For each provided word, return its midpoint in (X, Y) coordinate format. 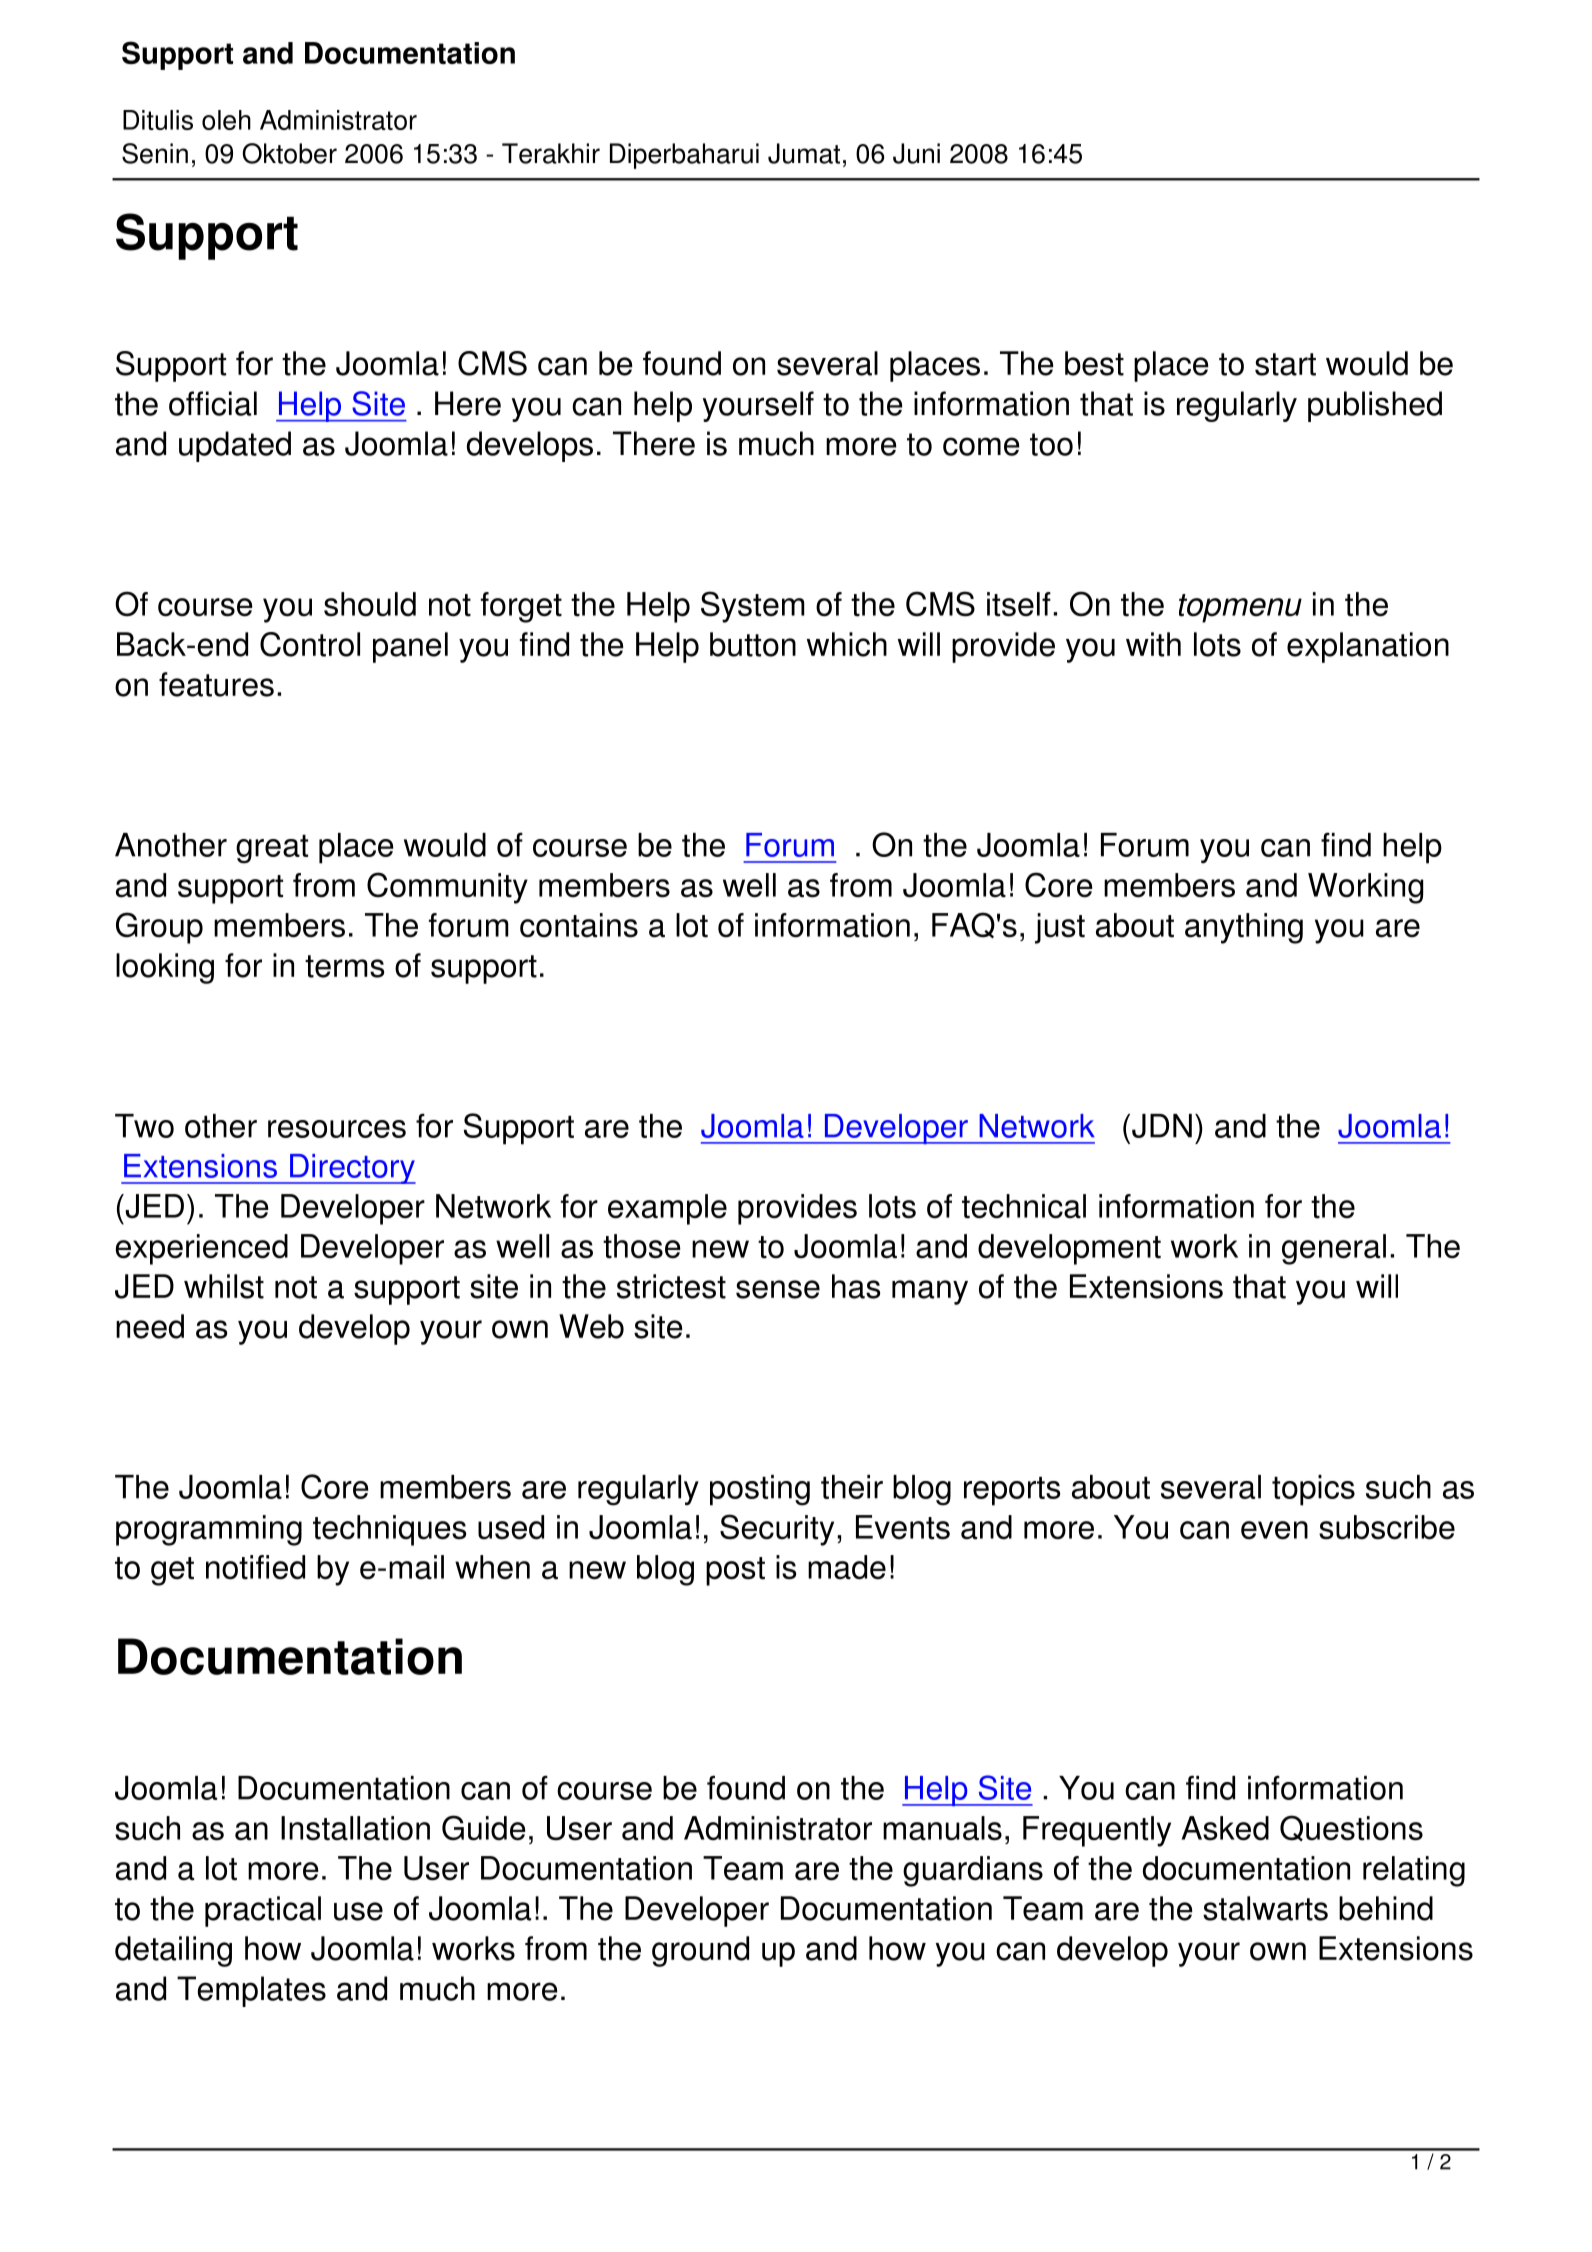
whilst (224, 1286)
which (847, 644)
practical (263, 1911)
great (272, 849)
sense (778, 1289)
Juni (916, 153)
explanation (1368, 647)
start (1285, 364)
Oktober (289, 153)
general (1334, 1249)
